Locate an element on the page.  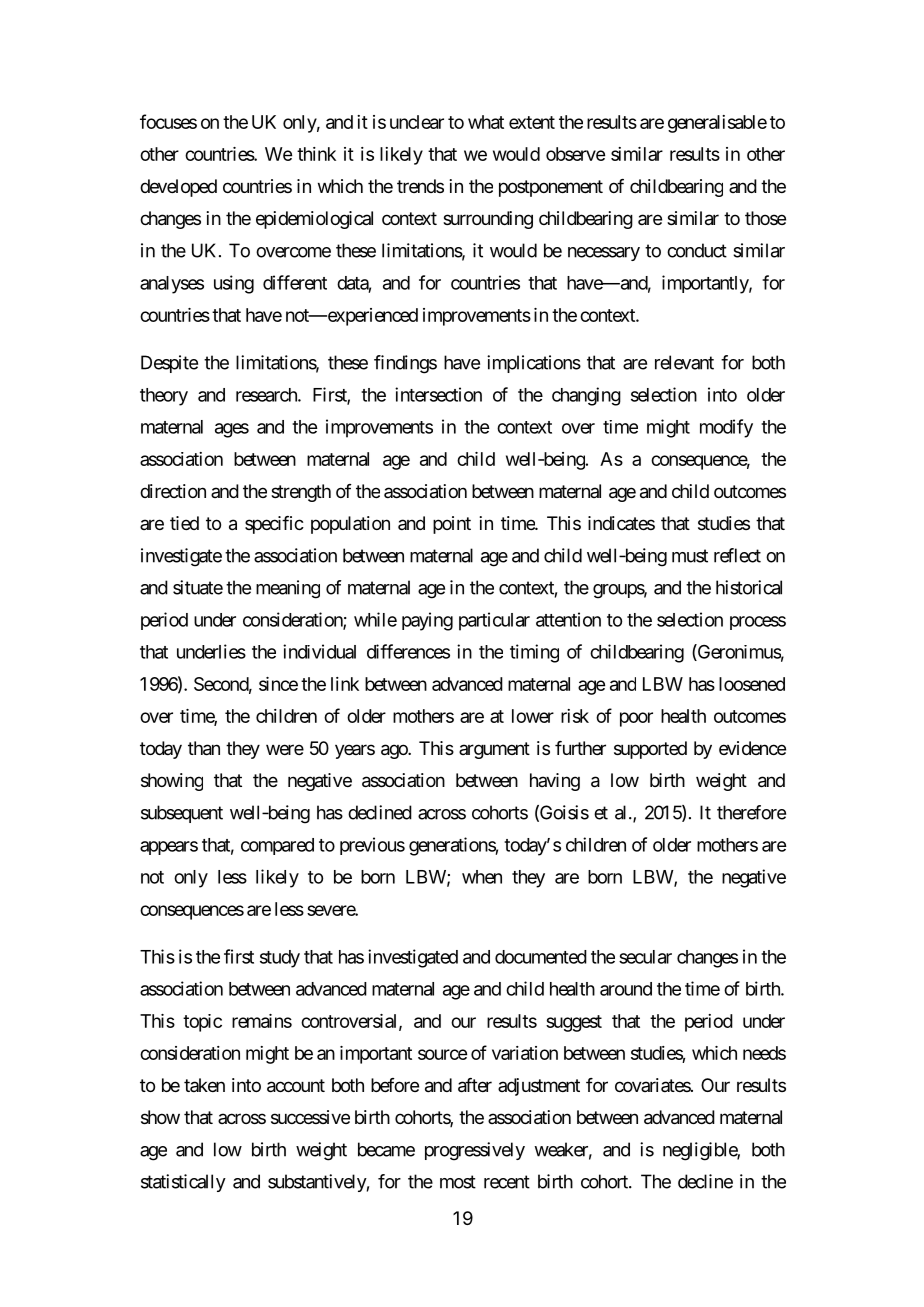
progressively is located at coordinates (475, 1151).
